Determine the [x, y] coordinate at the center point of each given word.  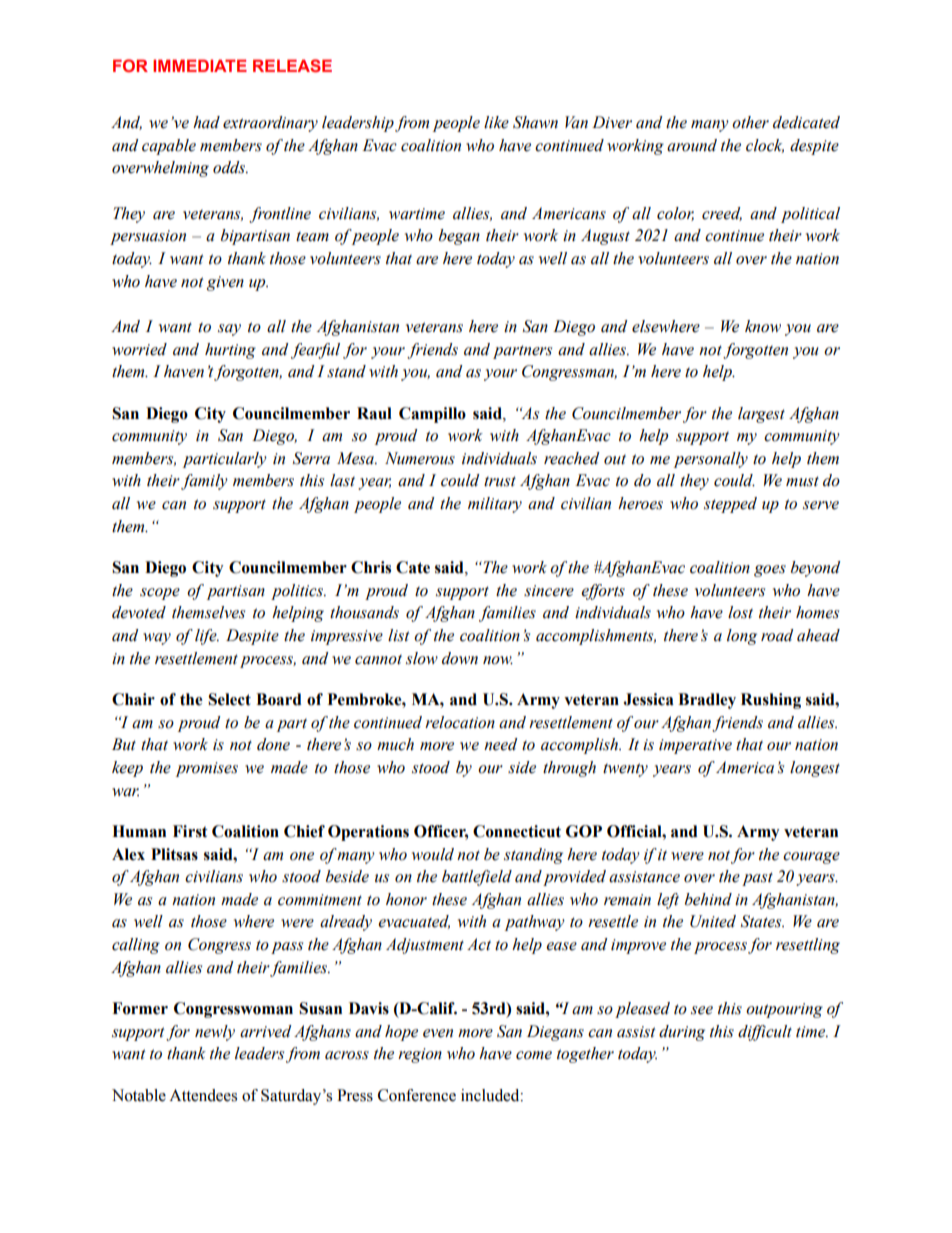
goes [770, 571]
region [420, 1055]
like [496, 122]
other [750, 122]
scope [160, 594]
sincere [549, 591]
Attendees [203, 1095]
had [206, 122]
